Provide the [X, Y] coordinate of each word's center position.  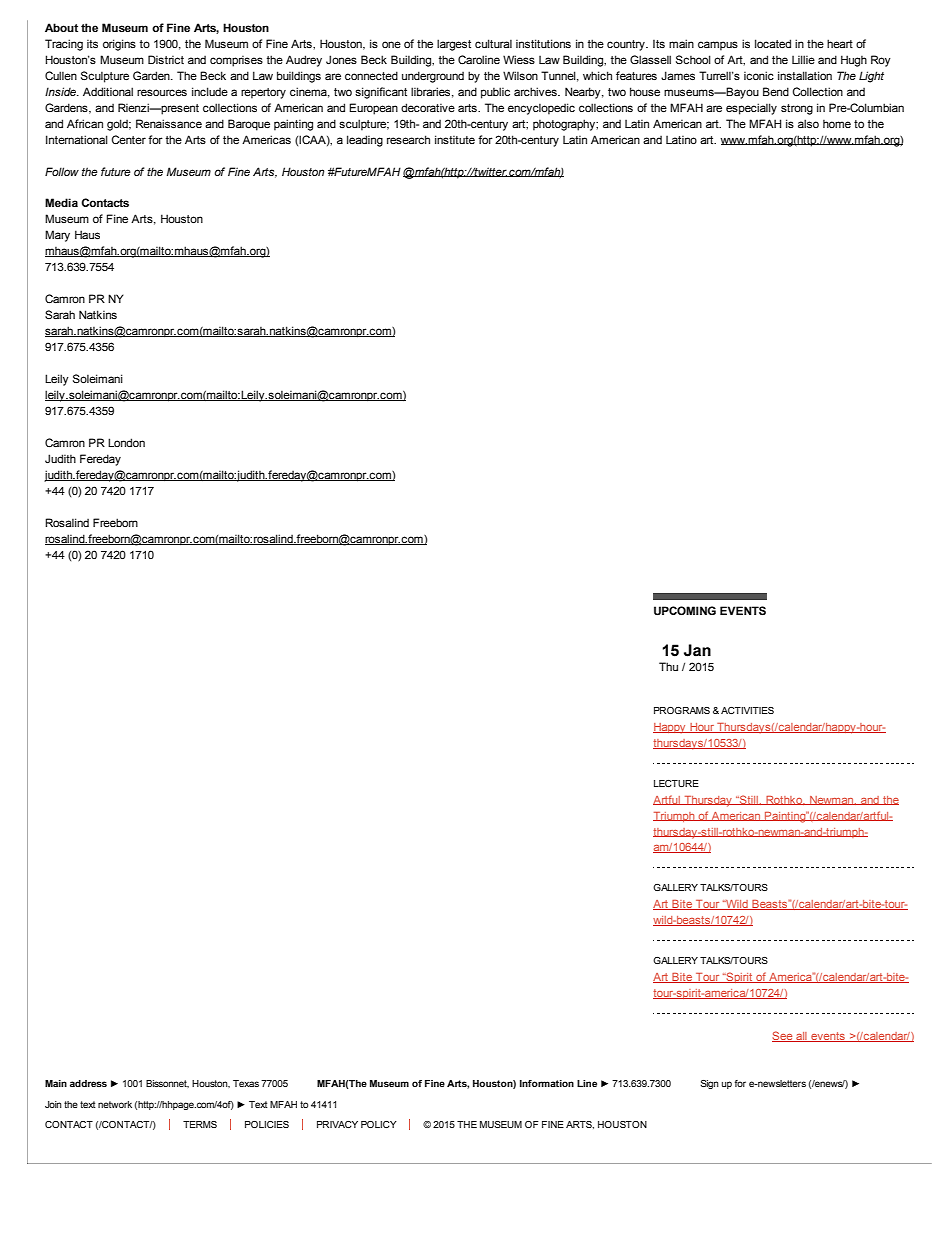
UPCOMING [685, 611]
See [783, 1036]
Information [547, 1083]
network [115, 1104]
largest [454, 45]
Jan [697, 650]
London [126, 442]
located [773, 43]
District [166, 59]
